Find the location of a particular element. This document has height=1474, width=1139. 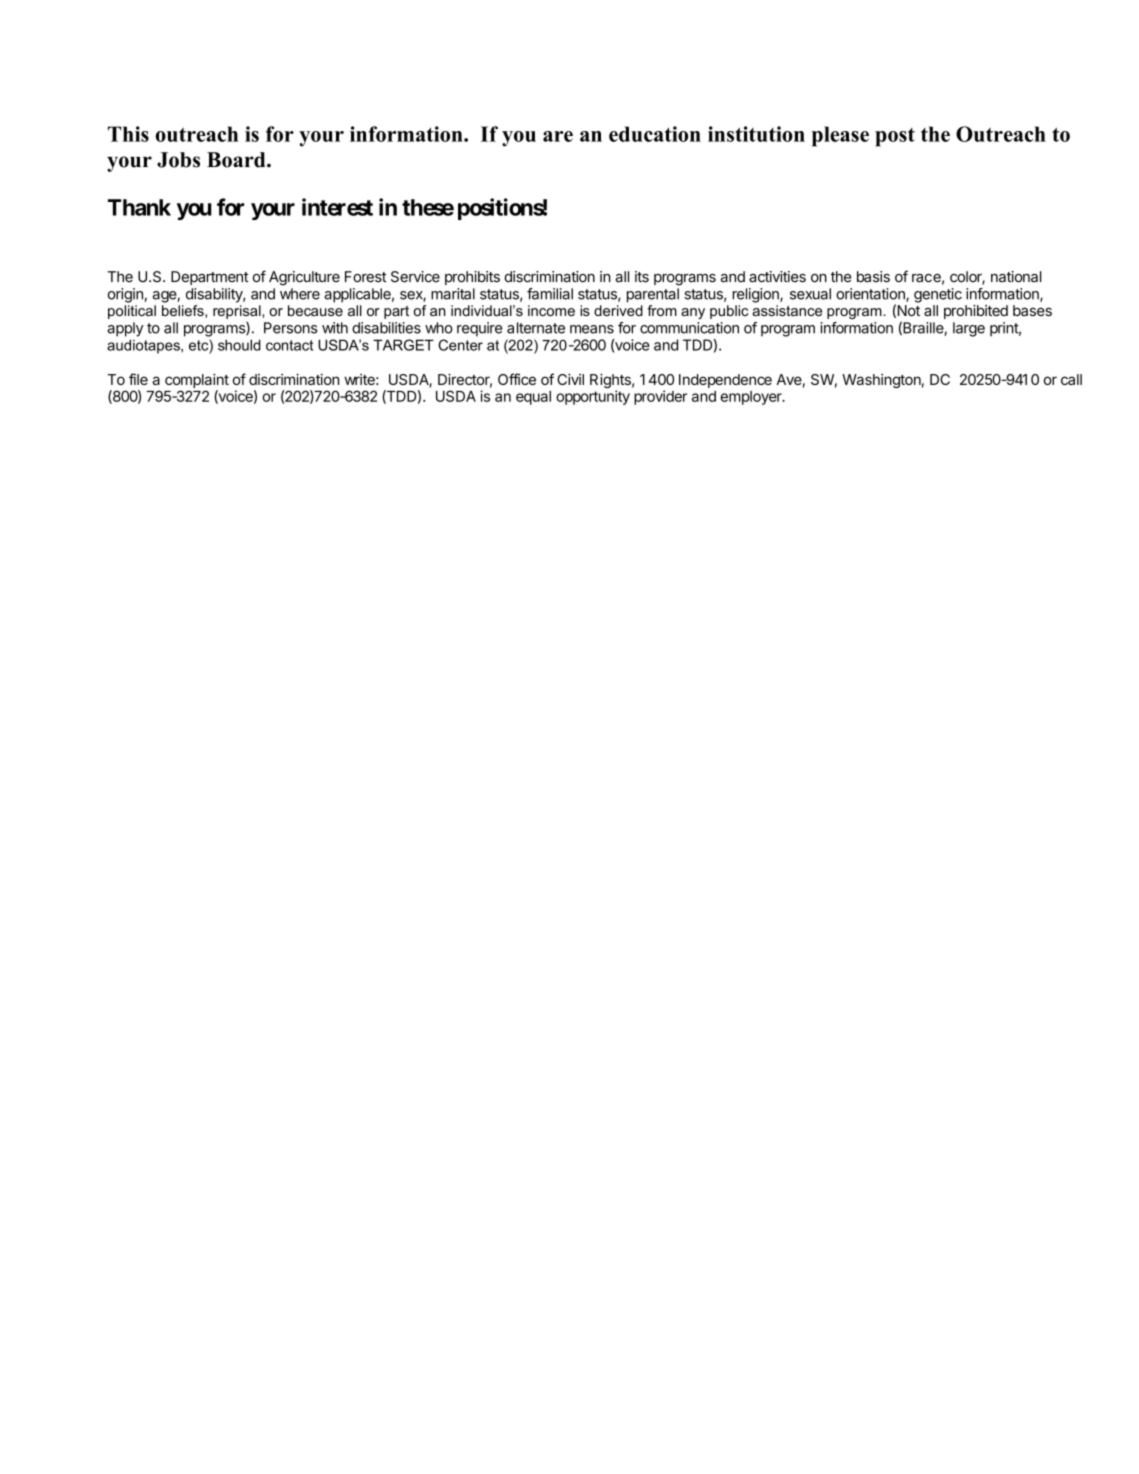

This is located at coordinates (128, 134).
